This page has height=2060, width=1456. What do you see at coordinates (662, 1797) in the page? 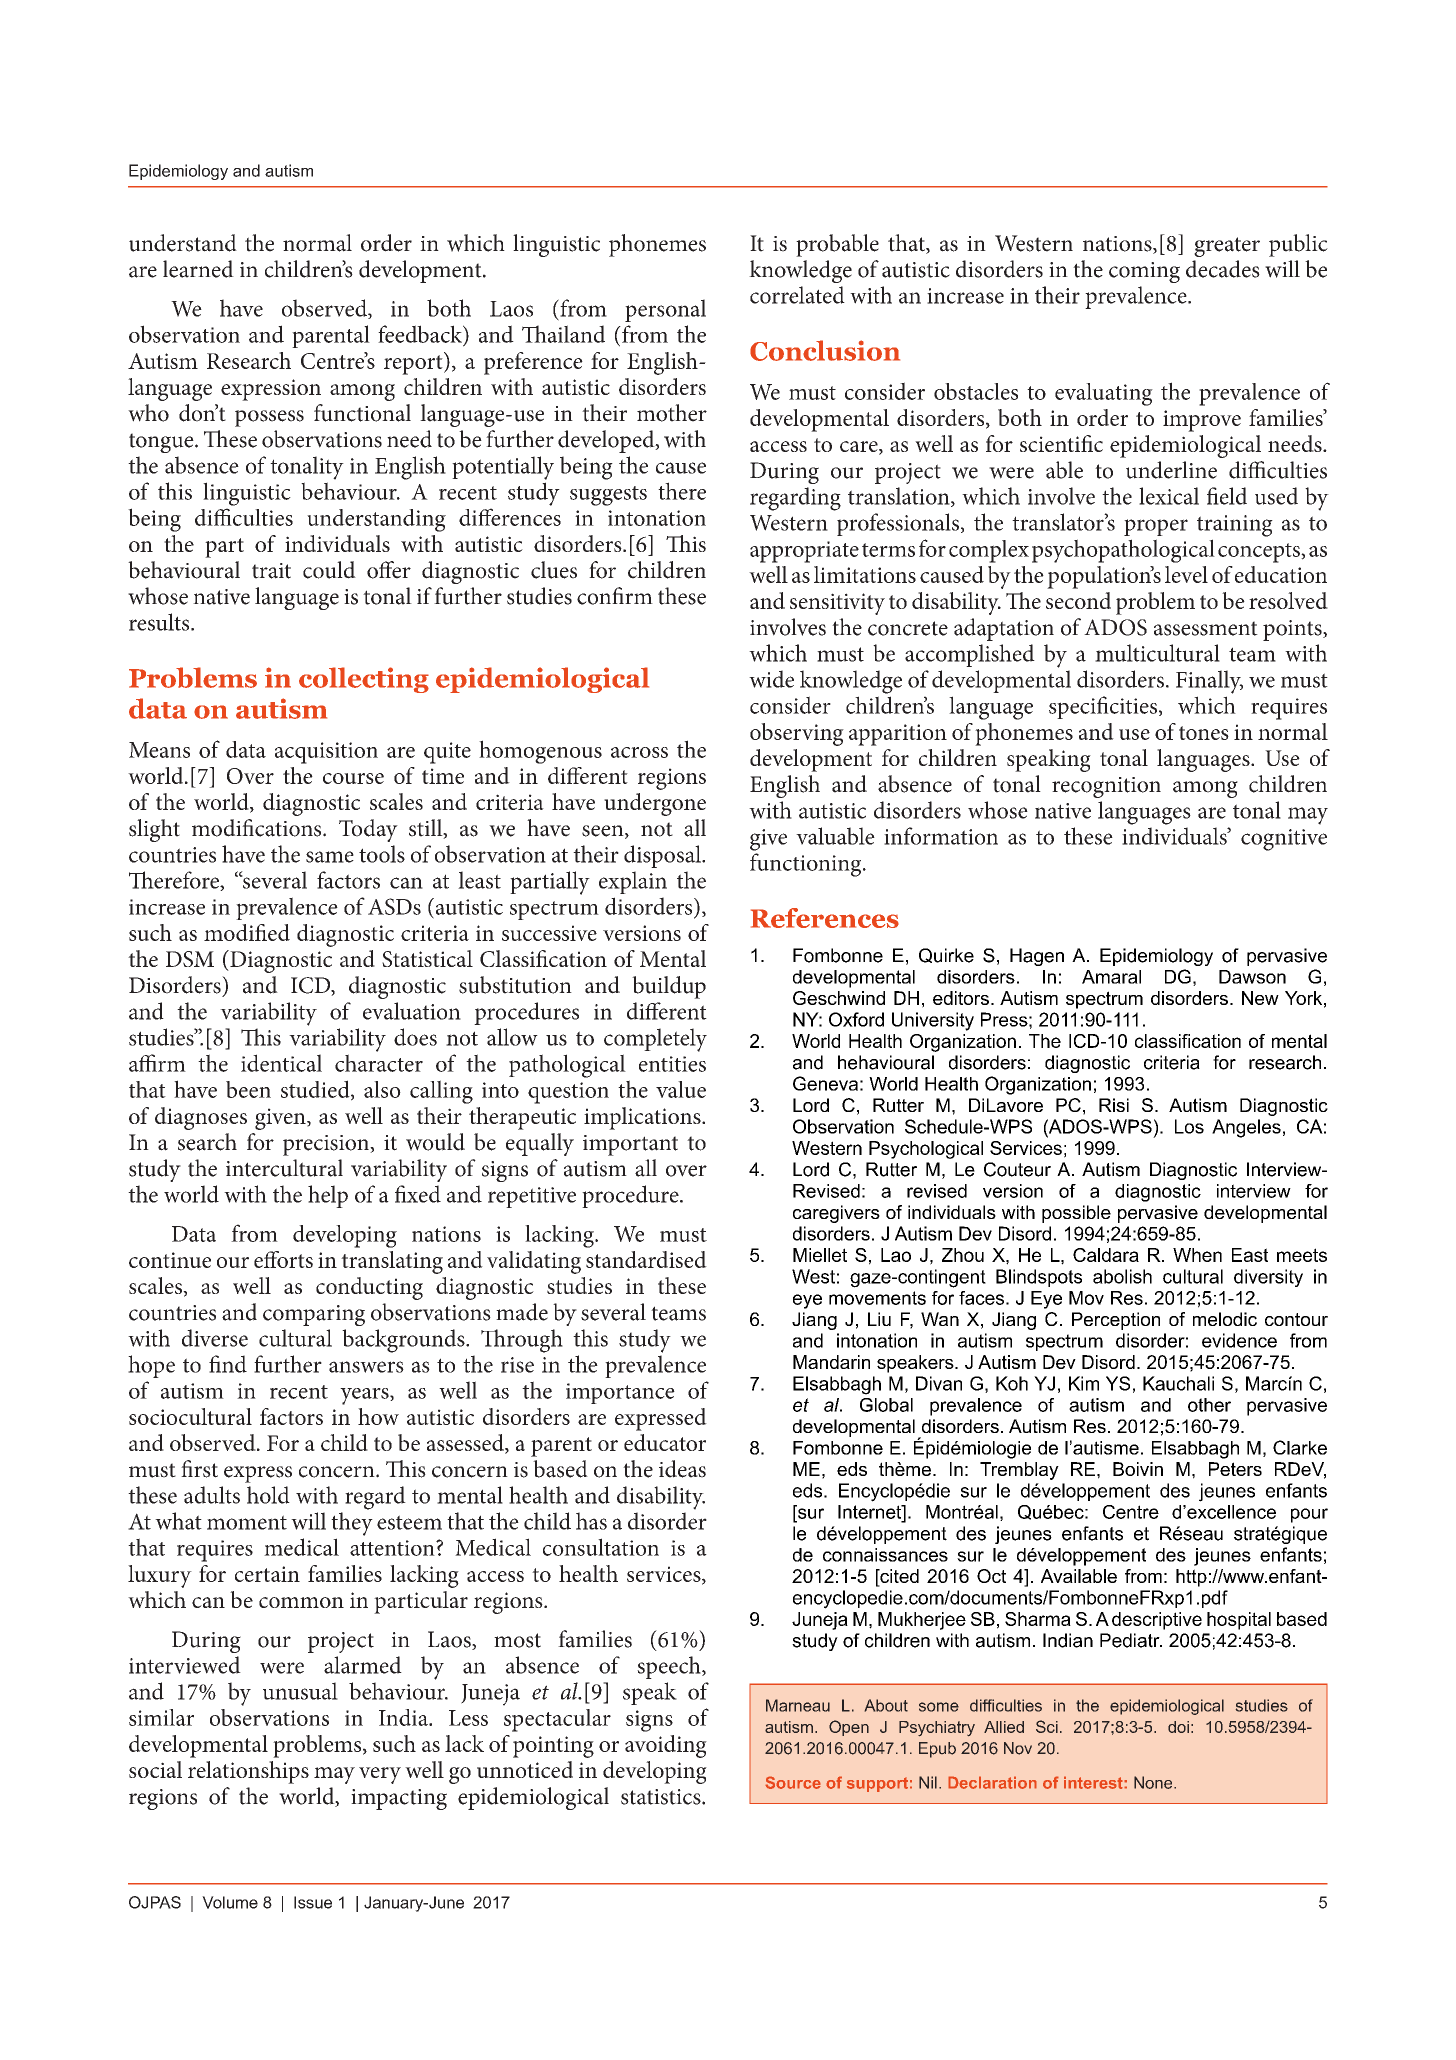
I see `statistics` at bounding box center [662, 1797].
